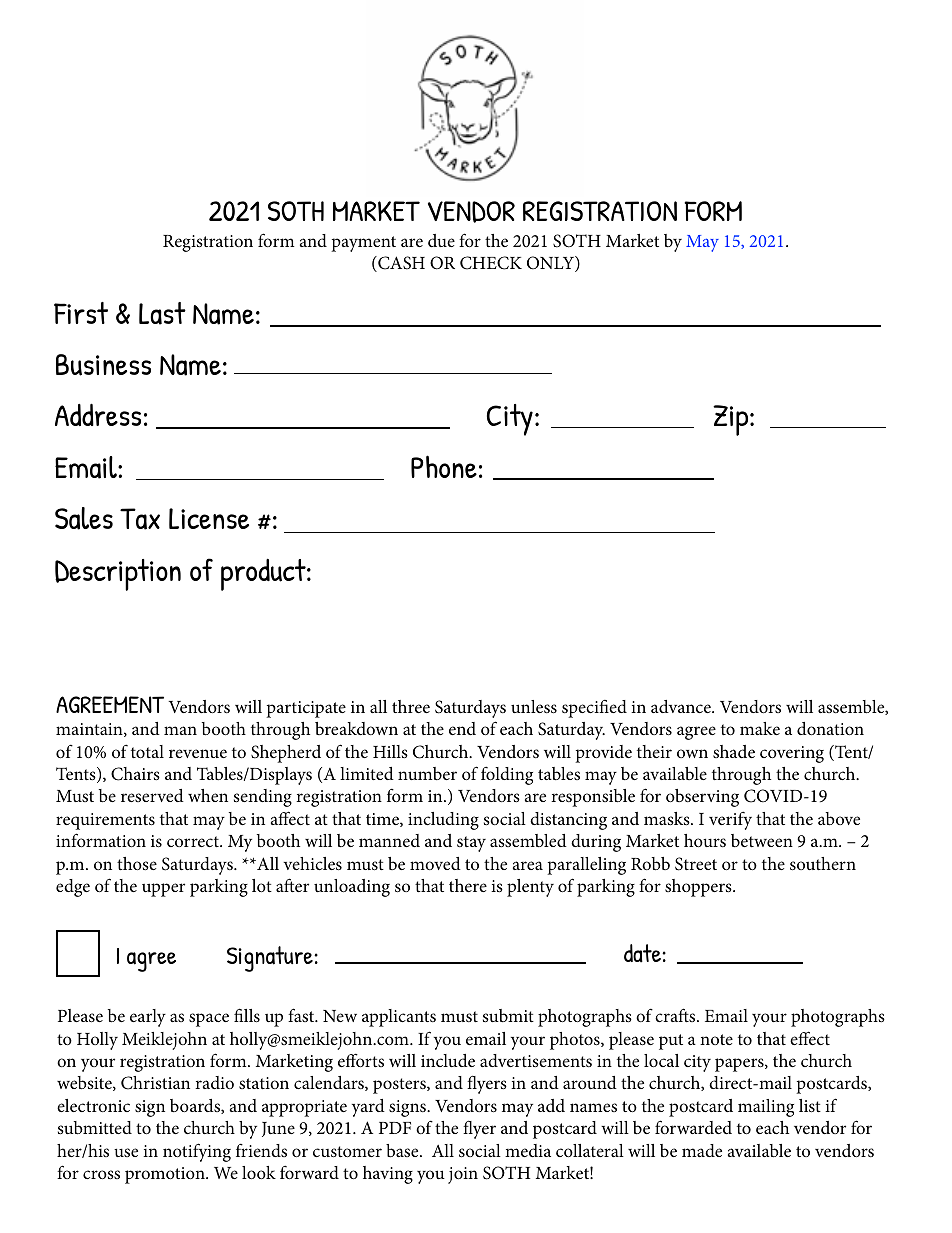 This image has height=1233, width=952. What do you see at coordinates (162, 313) in the image?
I see `Last` at bounding box center [162, 313].
